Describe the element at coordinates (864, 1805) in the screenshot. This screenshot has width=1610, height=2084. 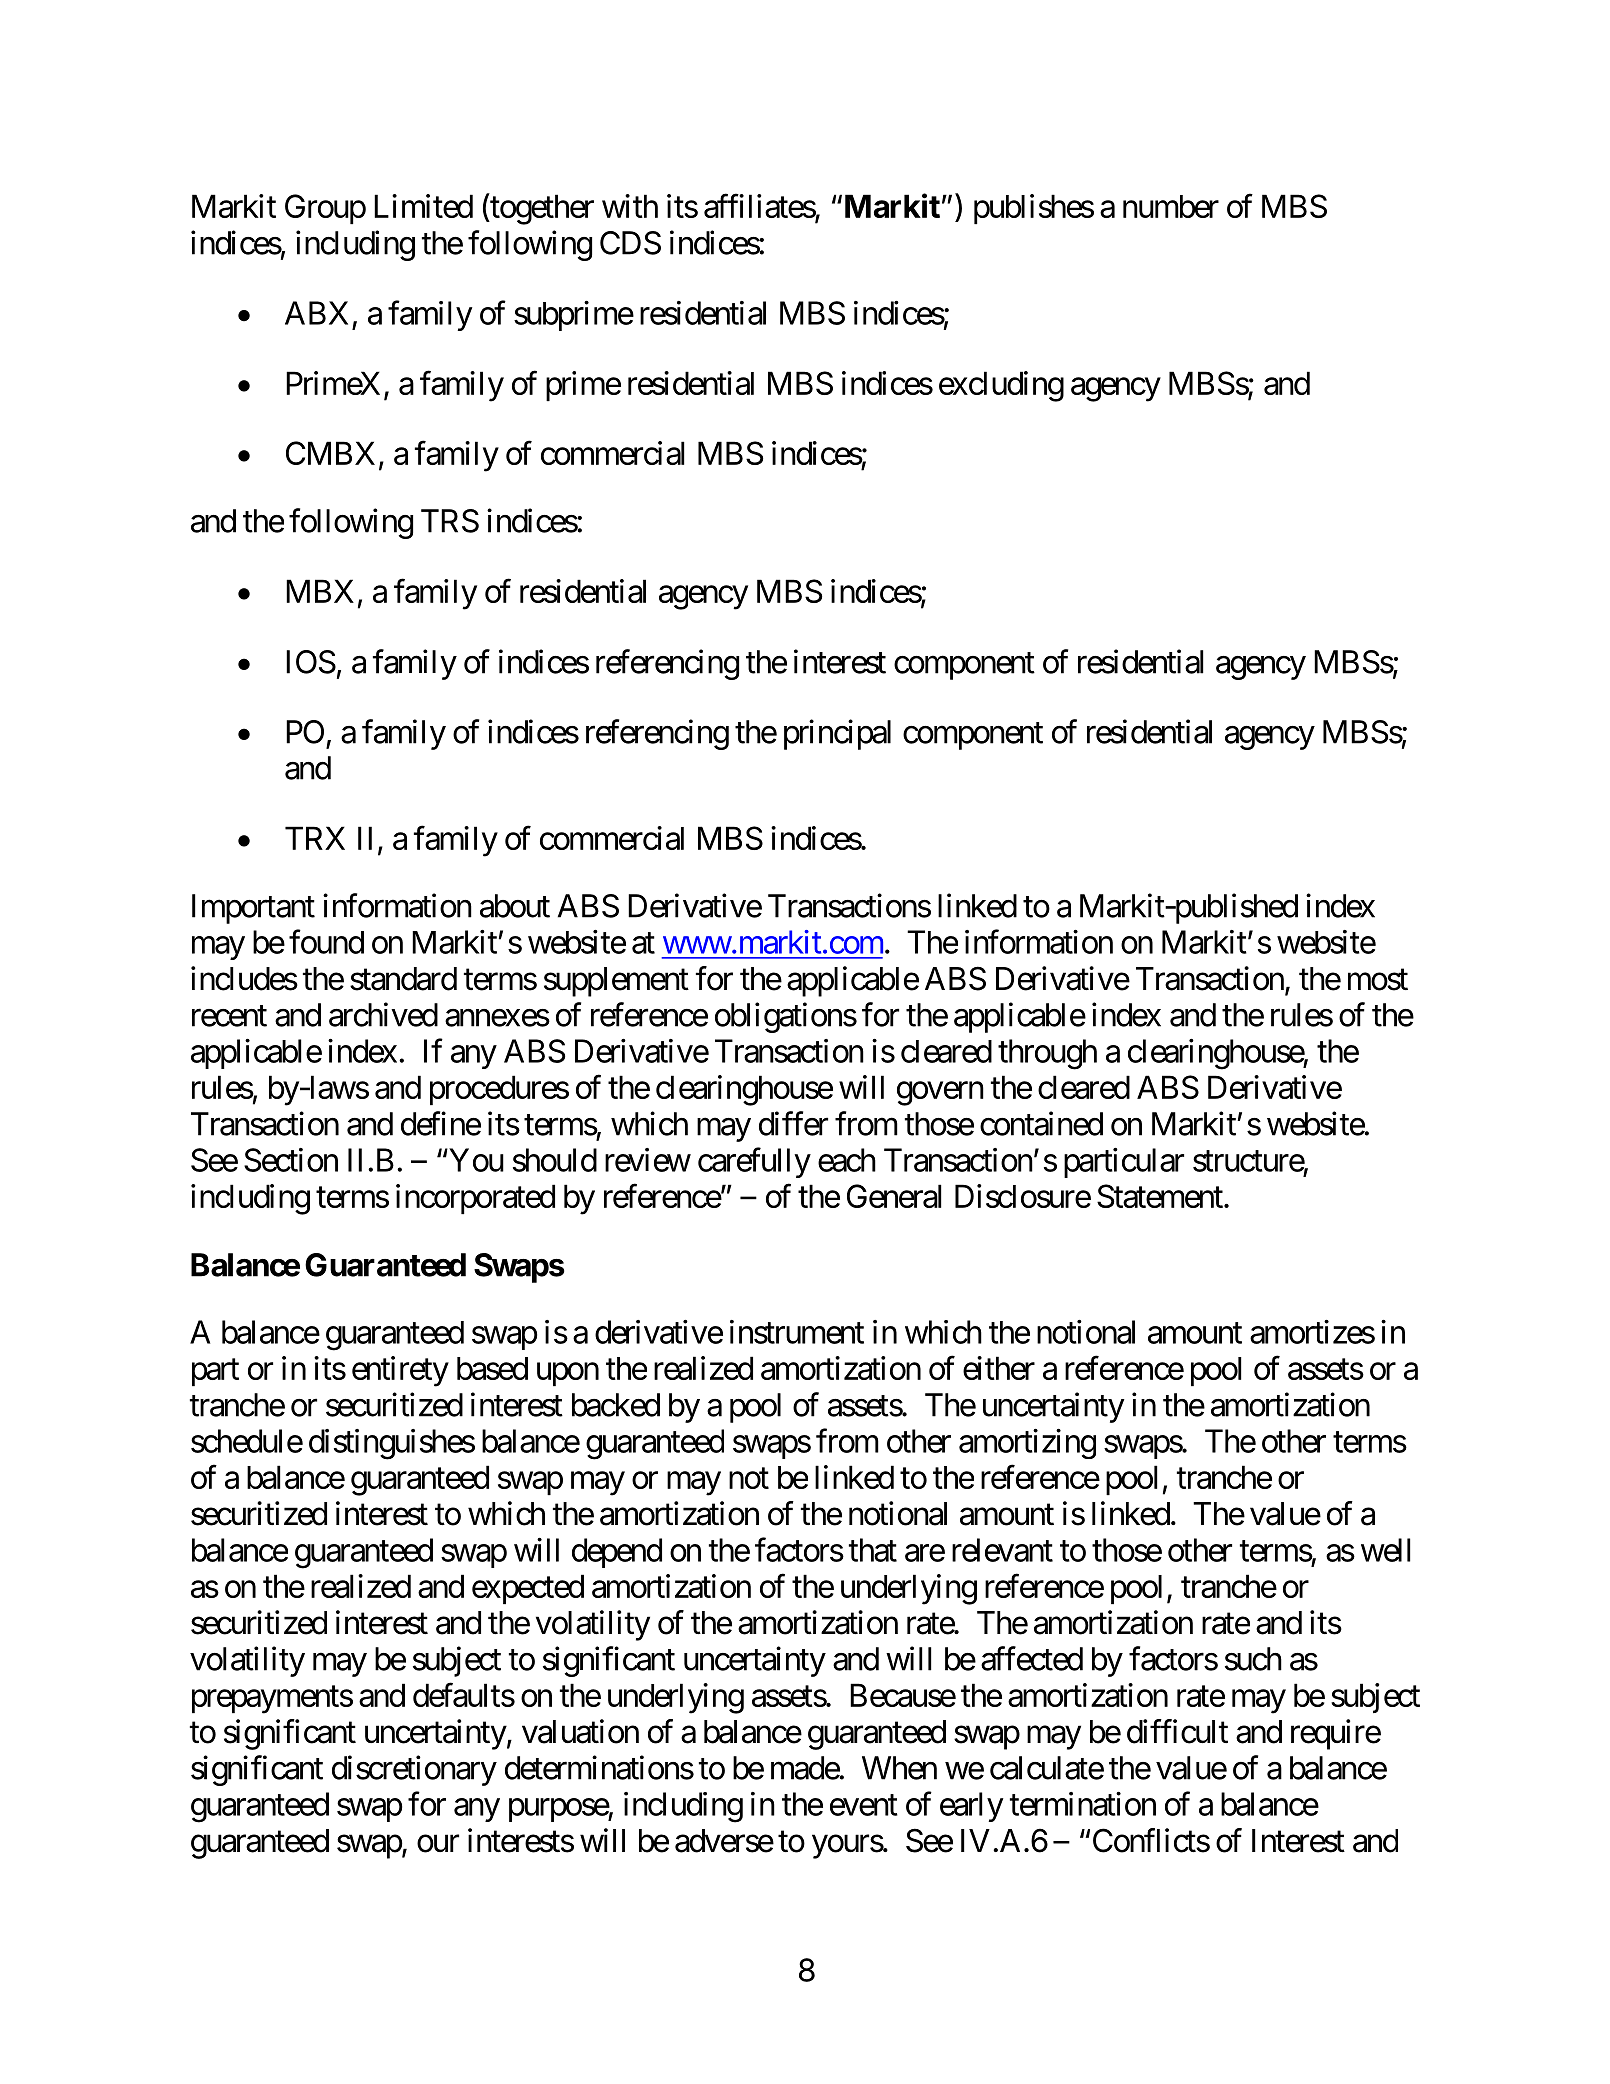
I see `event` at that location.
